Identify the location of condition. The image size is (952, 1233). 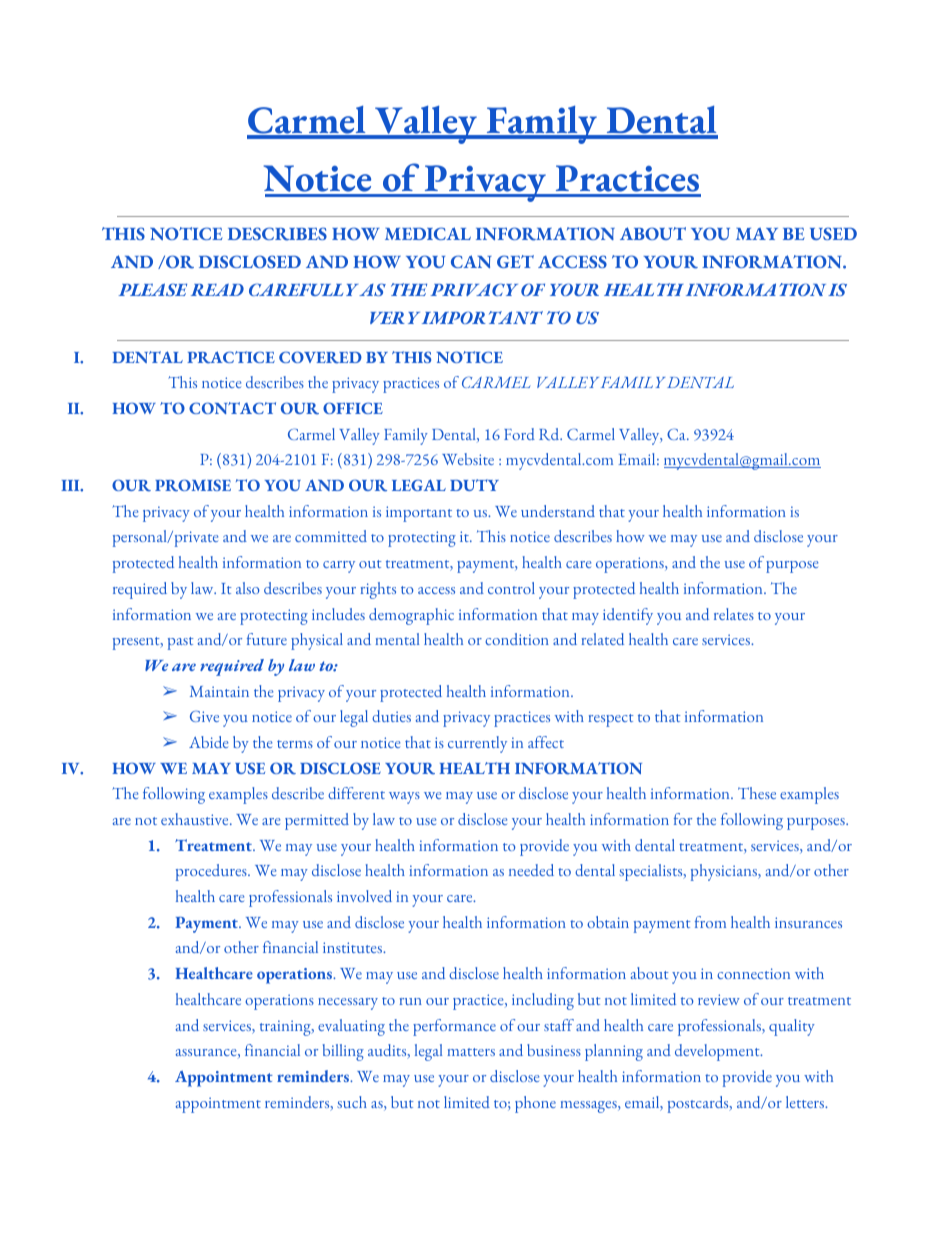
(517, 639).
